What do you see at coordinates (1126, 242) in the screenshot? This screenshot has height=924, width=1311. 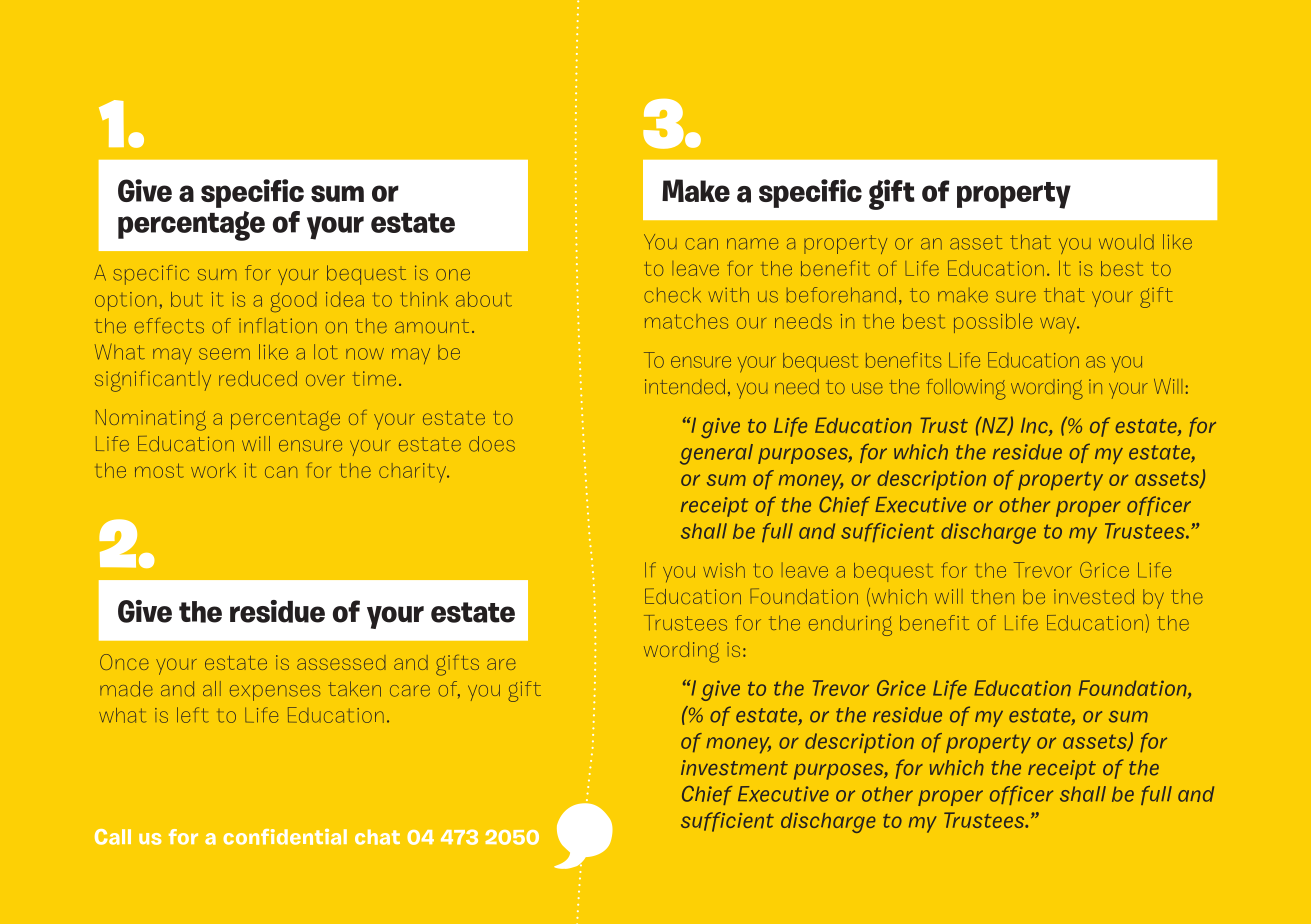 I see `would` at bounding box center [1126, 242].
